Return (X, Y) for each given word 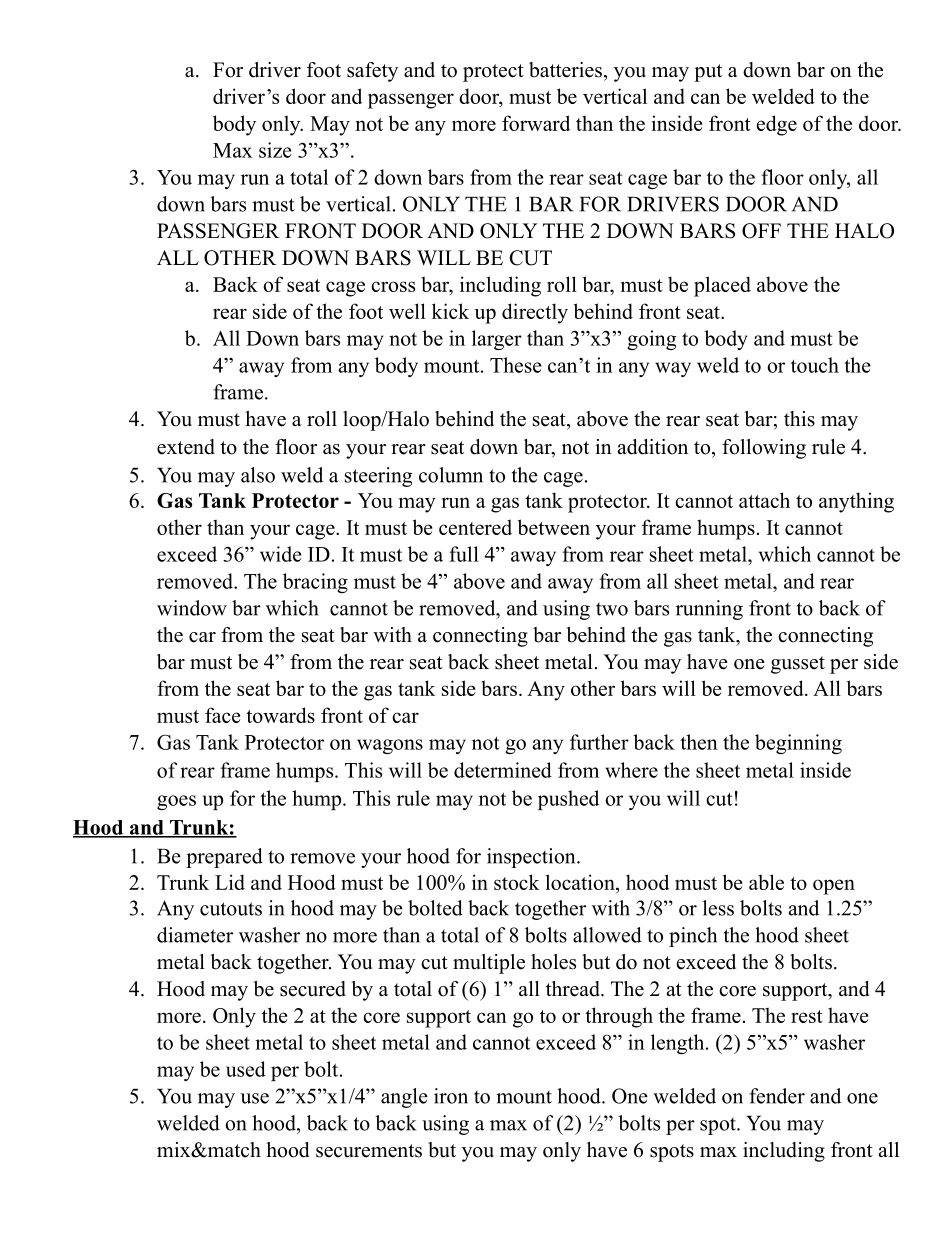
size (275, 150)
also (258, 475)
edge (777, 125)
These (516, 365)
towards (280, 715)
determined (503, 770)
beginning (798, 744)
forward (536, 123)
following (764, 449)
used (246, 1069)
